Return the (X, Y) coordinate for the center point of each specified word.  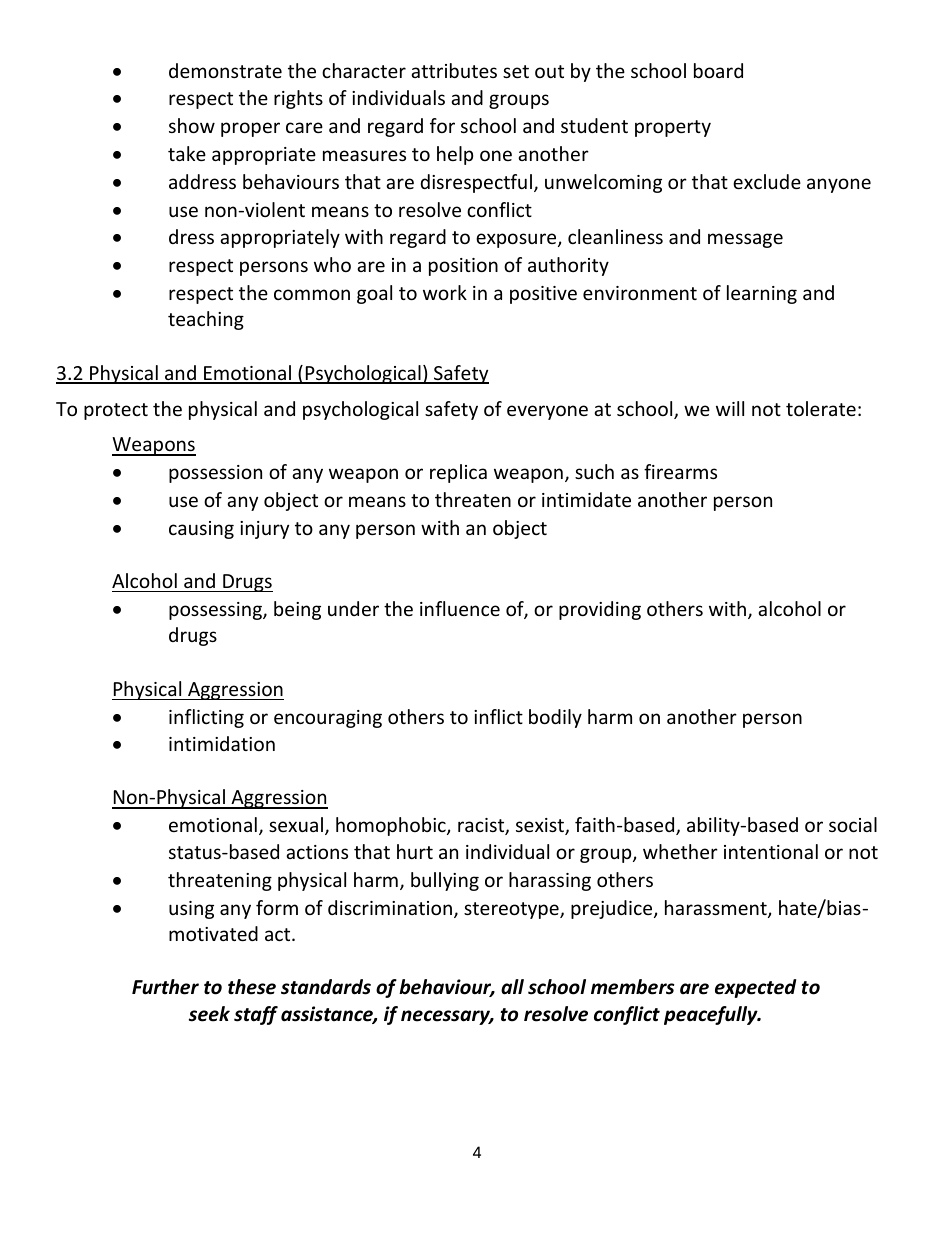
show (192, 125)
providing (600, 610)
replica (458, 473)
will (730, 408)
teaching (206, 320)
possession (215, 474)
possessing (216, 611)
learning (762, 294)
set (516, 71)
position (463, 267)
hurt (415, 851)
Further (165, 987)
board (718, 70)
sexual (296, 824)
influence (460, 608)
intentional (771, 851)
